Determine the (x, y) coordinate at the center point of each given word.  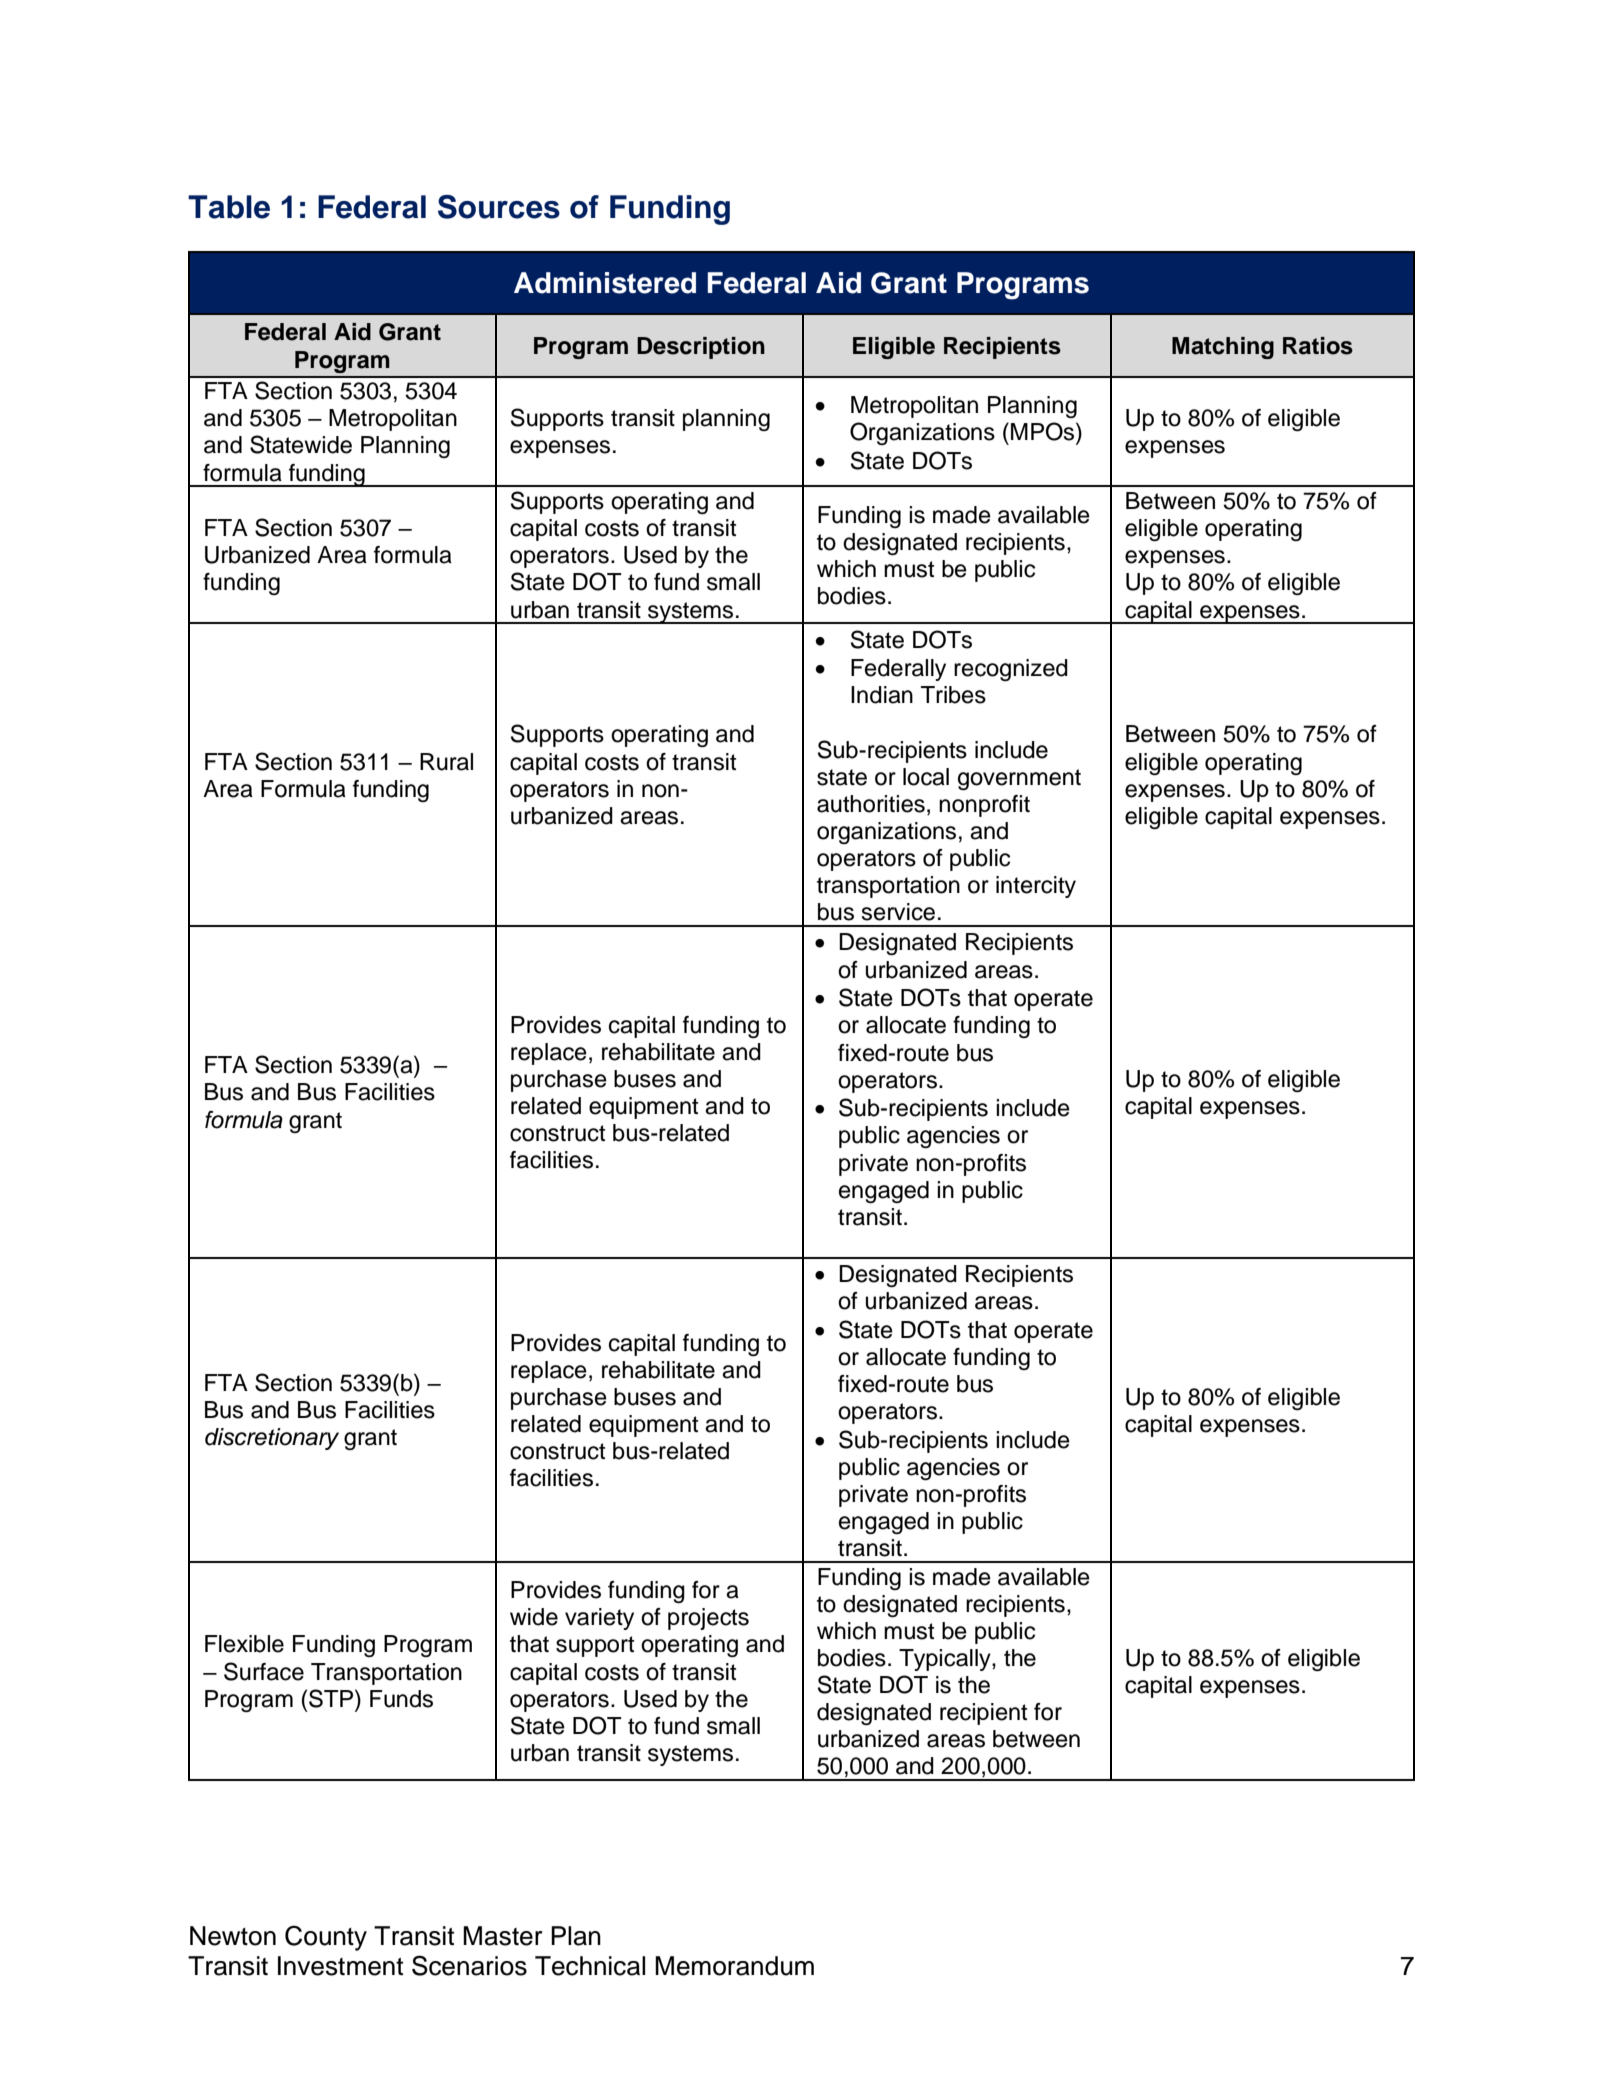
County (326, 1938)
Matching (1223, 348)
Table (229, 207)
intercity (1036, 887)
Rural (446, 762)
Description (701, 348)
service (898, 912)
